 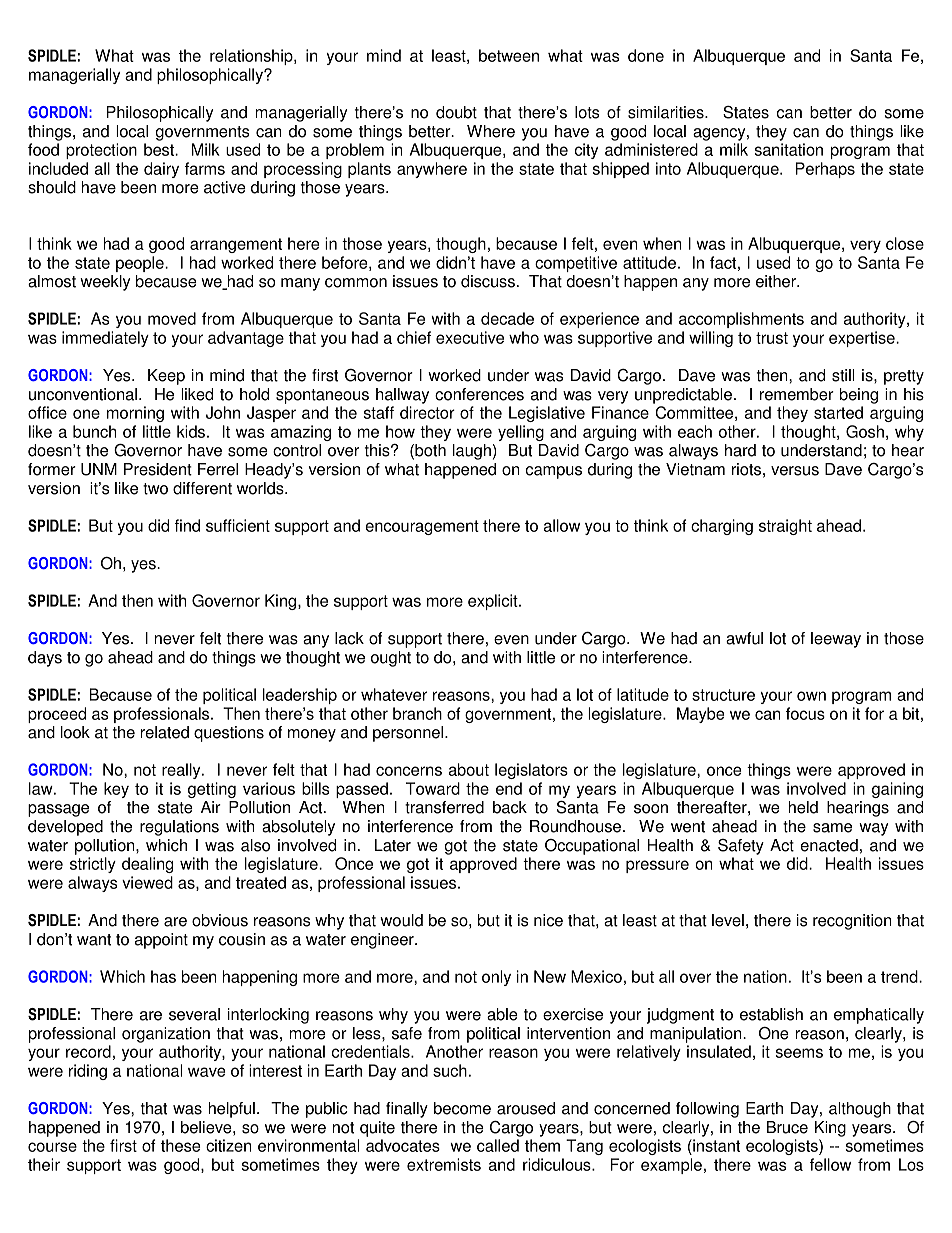 I want to click on leeway, so click(x=836, y=640).
